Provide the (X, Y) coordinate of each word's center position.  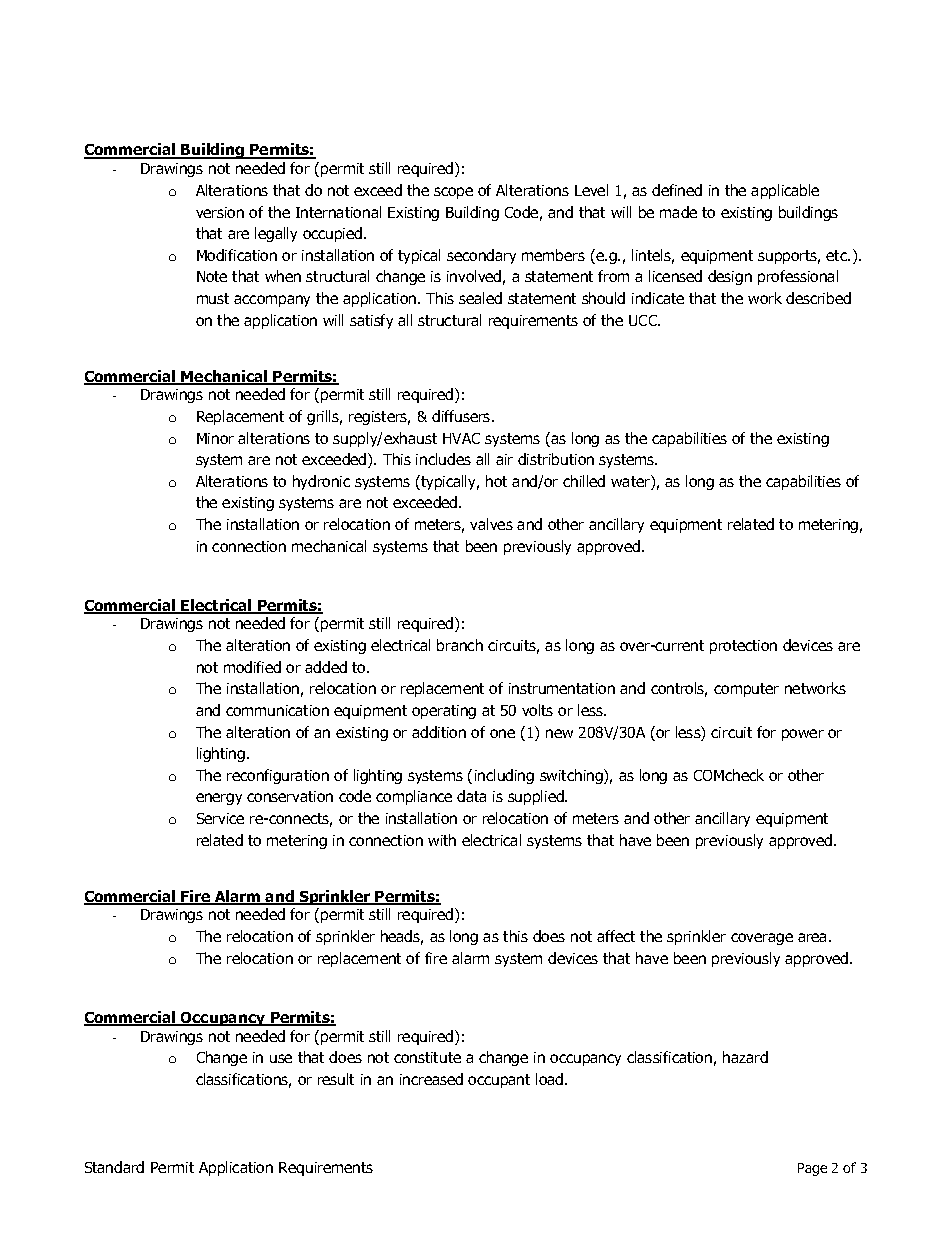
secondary (481, 256)
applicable (785, 191)
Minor (215, 438)
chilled (584, 481)
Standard (114, 1167)
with (442, 840)
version (220, 212)
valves (491, 524)
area (814, 937)
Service (220, 818)
